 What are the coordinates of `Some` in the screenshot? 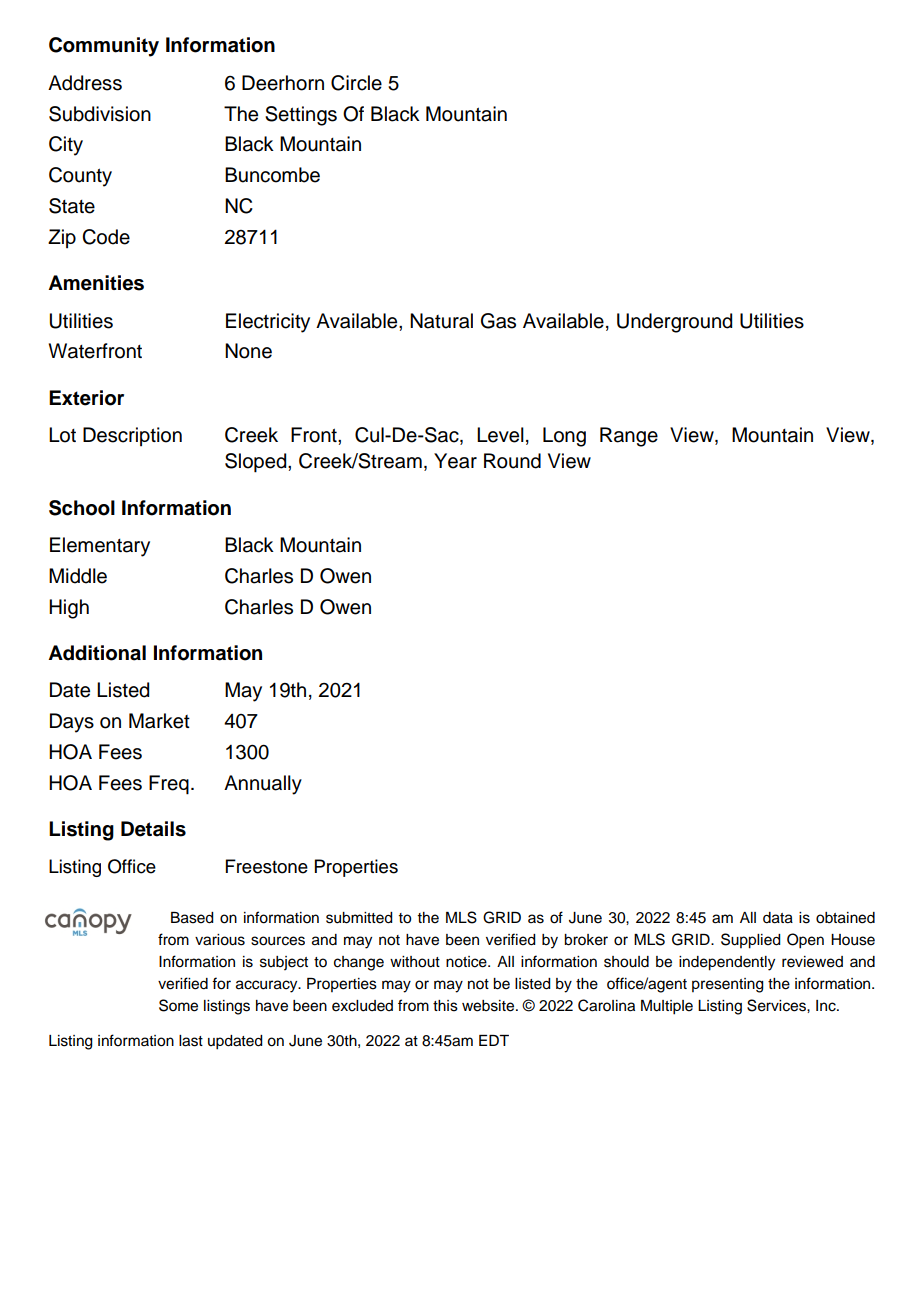 It's located at (178, 1005).
